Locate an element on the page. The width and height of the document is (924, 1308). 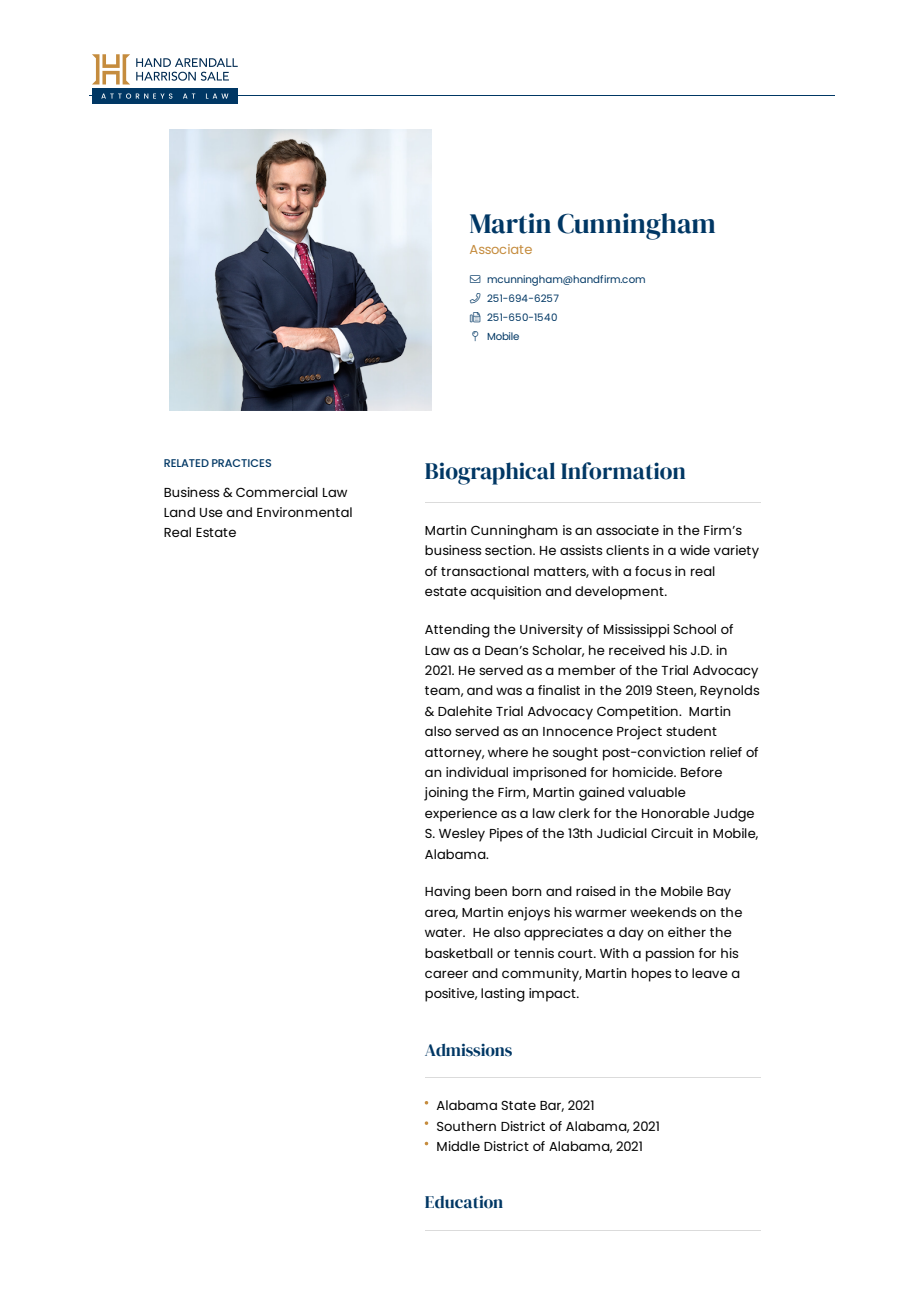
Use is located at coordinates (211, 512).
